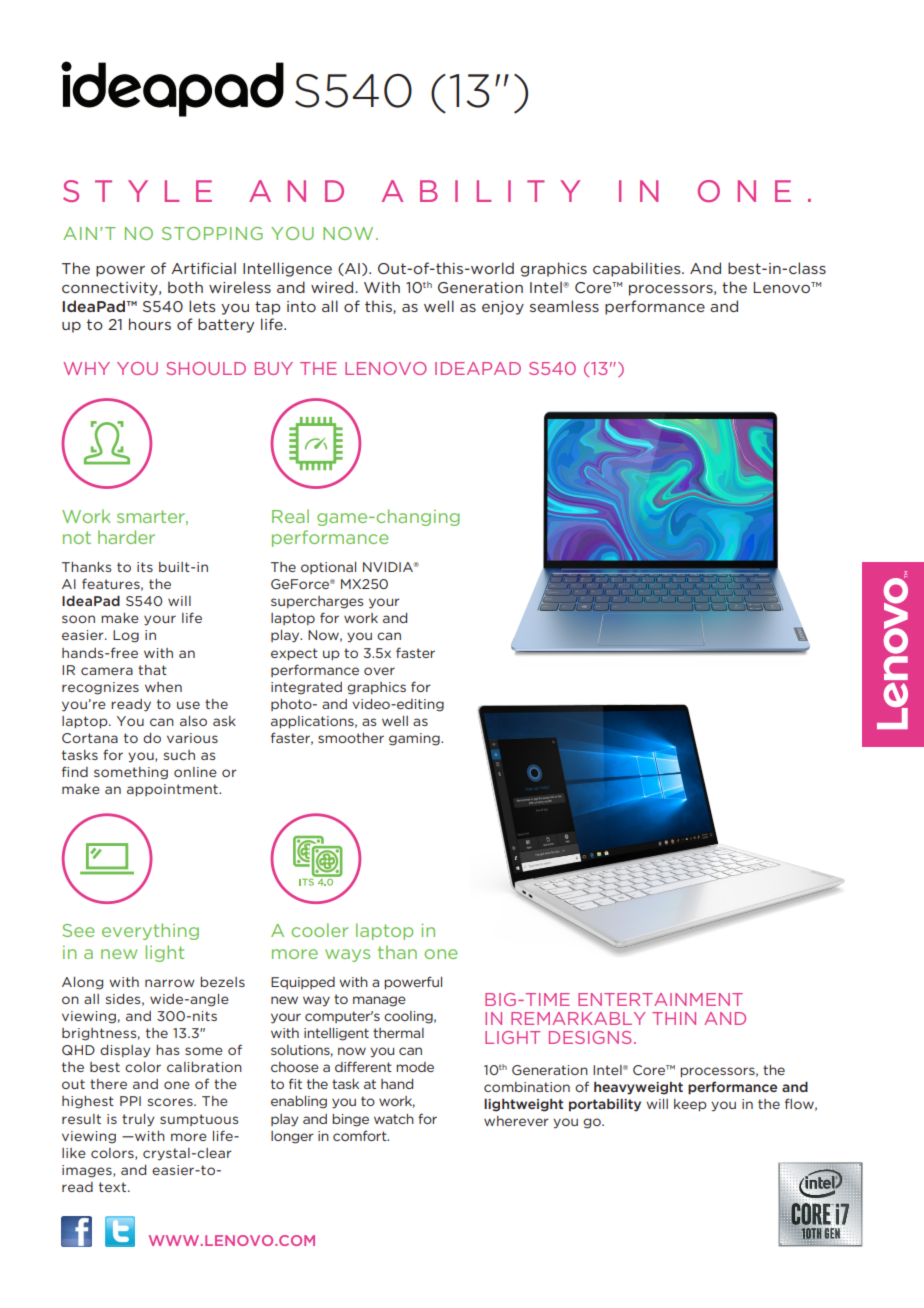 The height and width of the screenshot is (1308, 924). Describe the element at coordinates (415, 739) in the screenshot. I see `gaming` at that location.
